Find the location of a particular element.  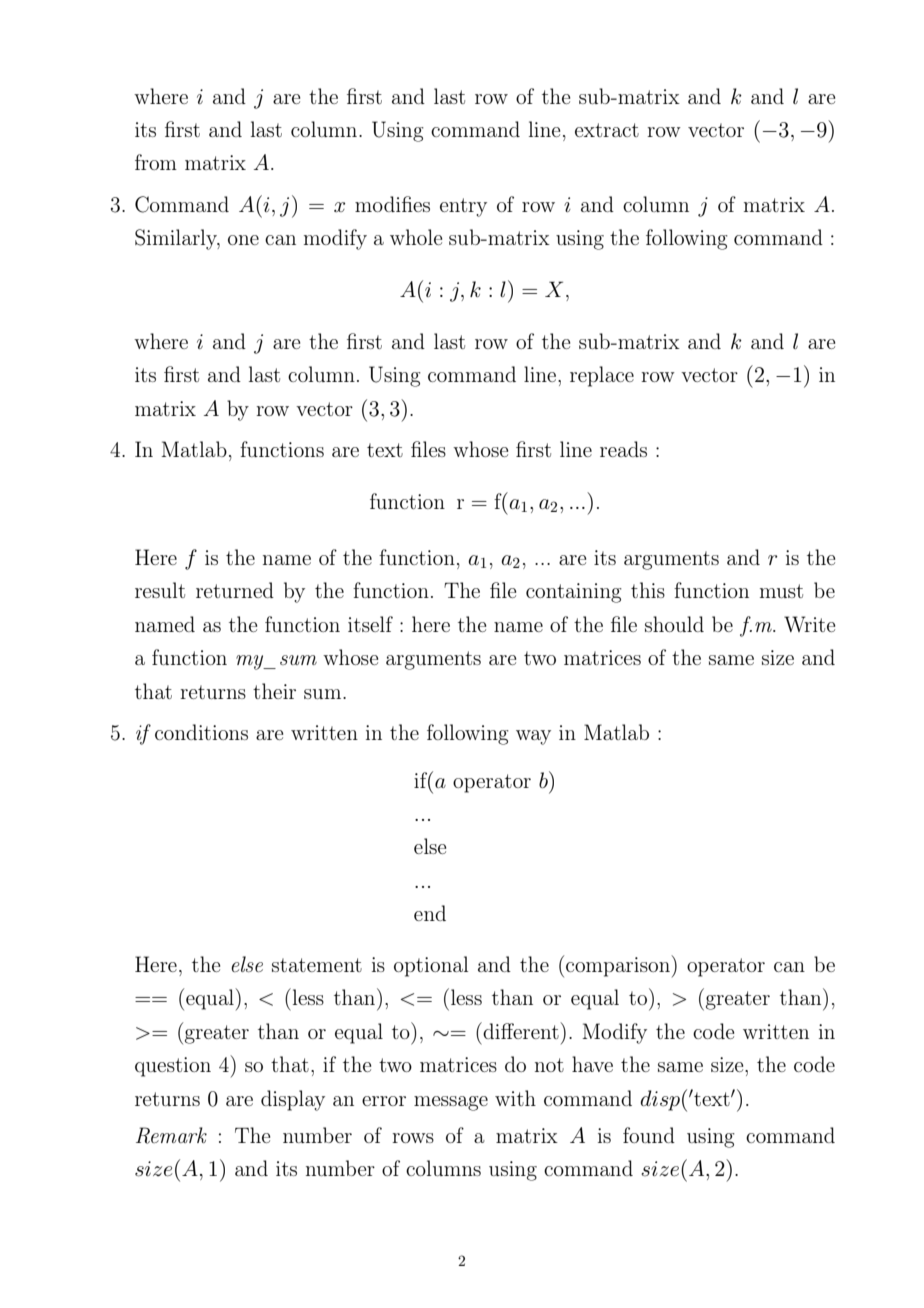

entry is located at coordinates (463, 207).
